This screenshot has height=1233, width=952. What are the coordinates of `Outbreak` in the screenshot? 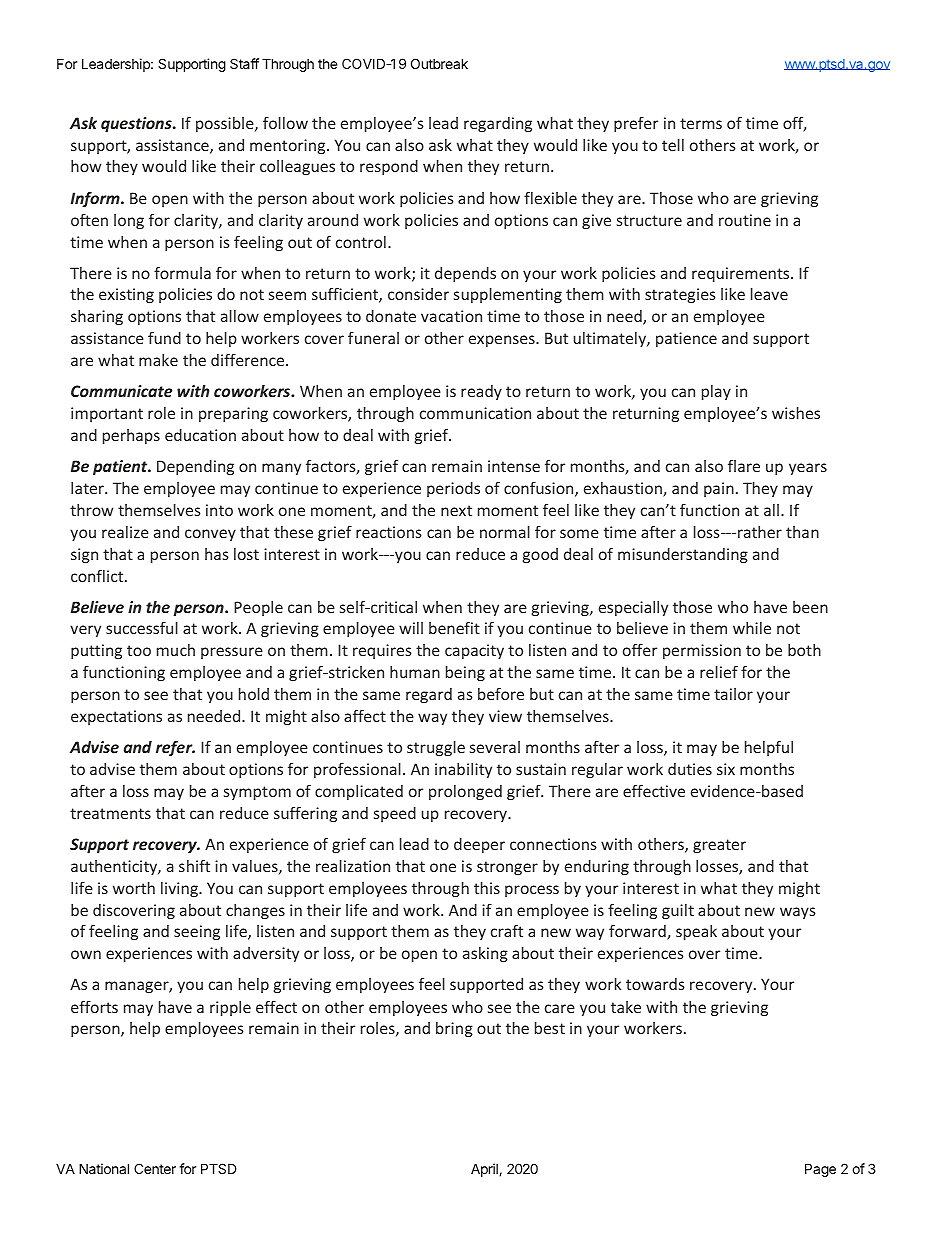 It's located at (439, 63).
